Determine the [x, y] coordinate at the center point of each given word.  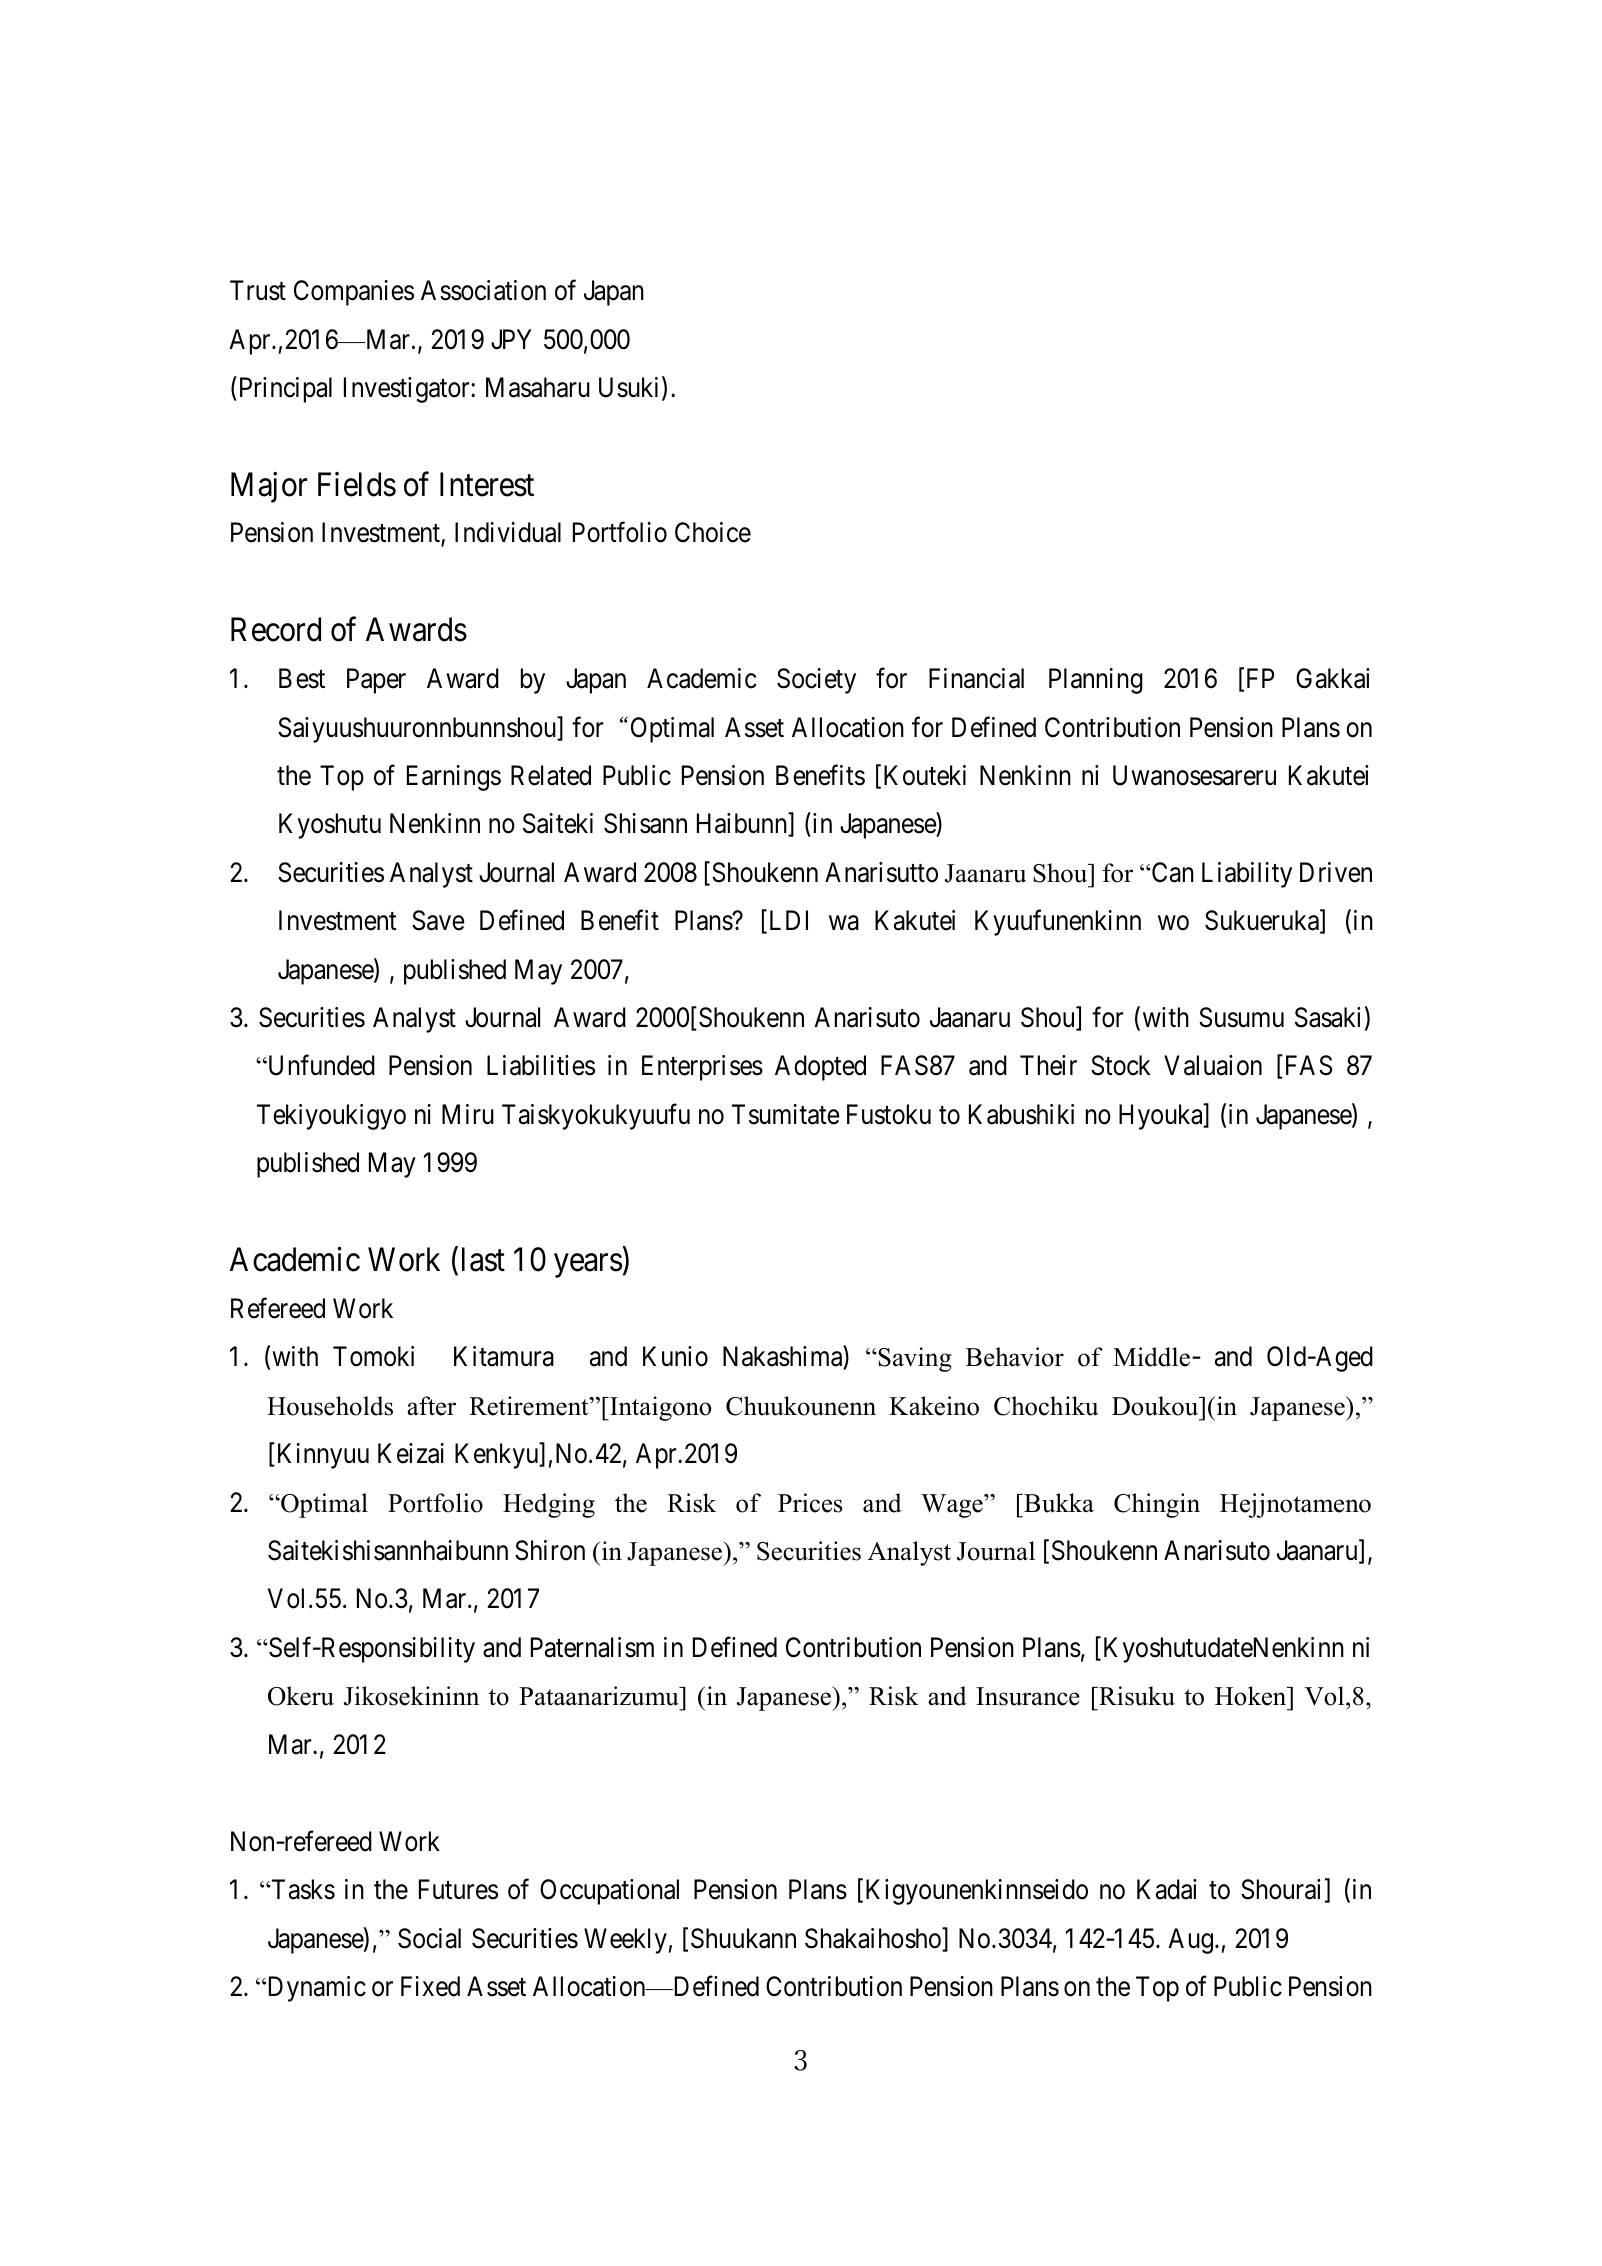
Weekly [625, 1941]
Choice [713, 532]
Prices [810, 1503]
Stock [1120, 1065]
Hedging [549, 1505]
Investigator [408, 390]
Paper [376, 681]
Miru [468, 1114]
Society [816, 681]
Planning [1096, 681]
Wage [953, 1506]
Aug [1190, 1941]
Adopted [820, 1068]
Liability [1247, 875]
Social [429, 1938]
